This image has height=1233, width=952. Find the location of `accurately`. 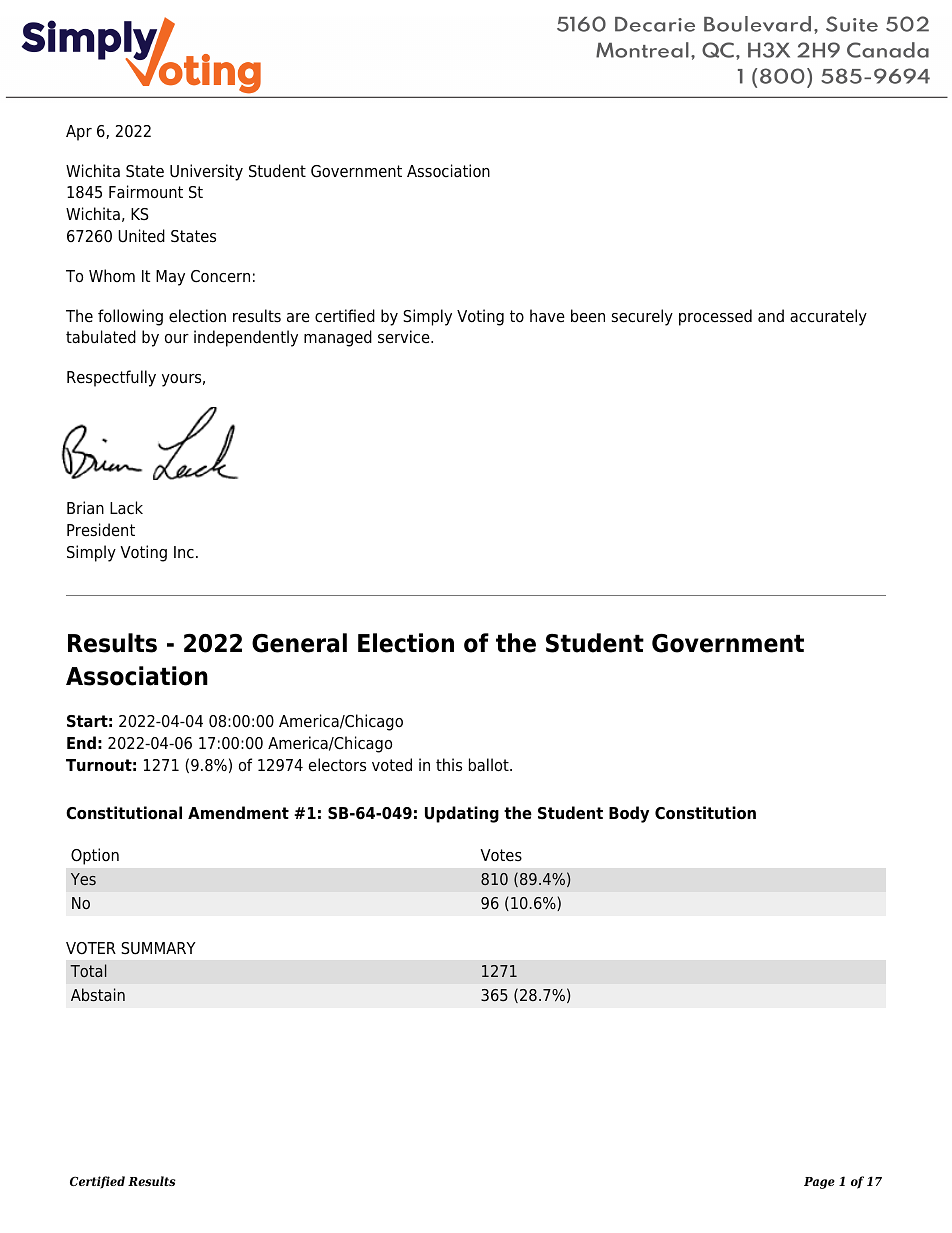

accurately is located at coordinates (828, 317).
